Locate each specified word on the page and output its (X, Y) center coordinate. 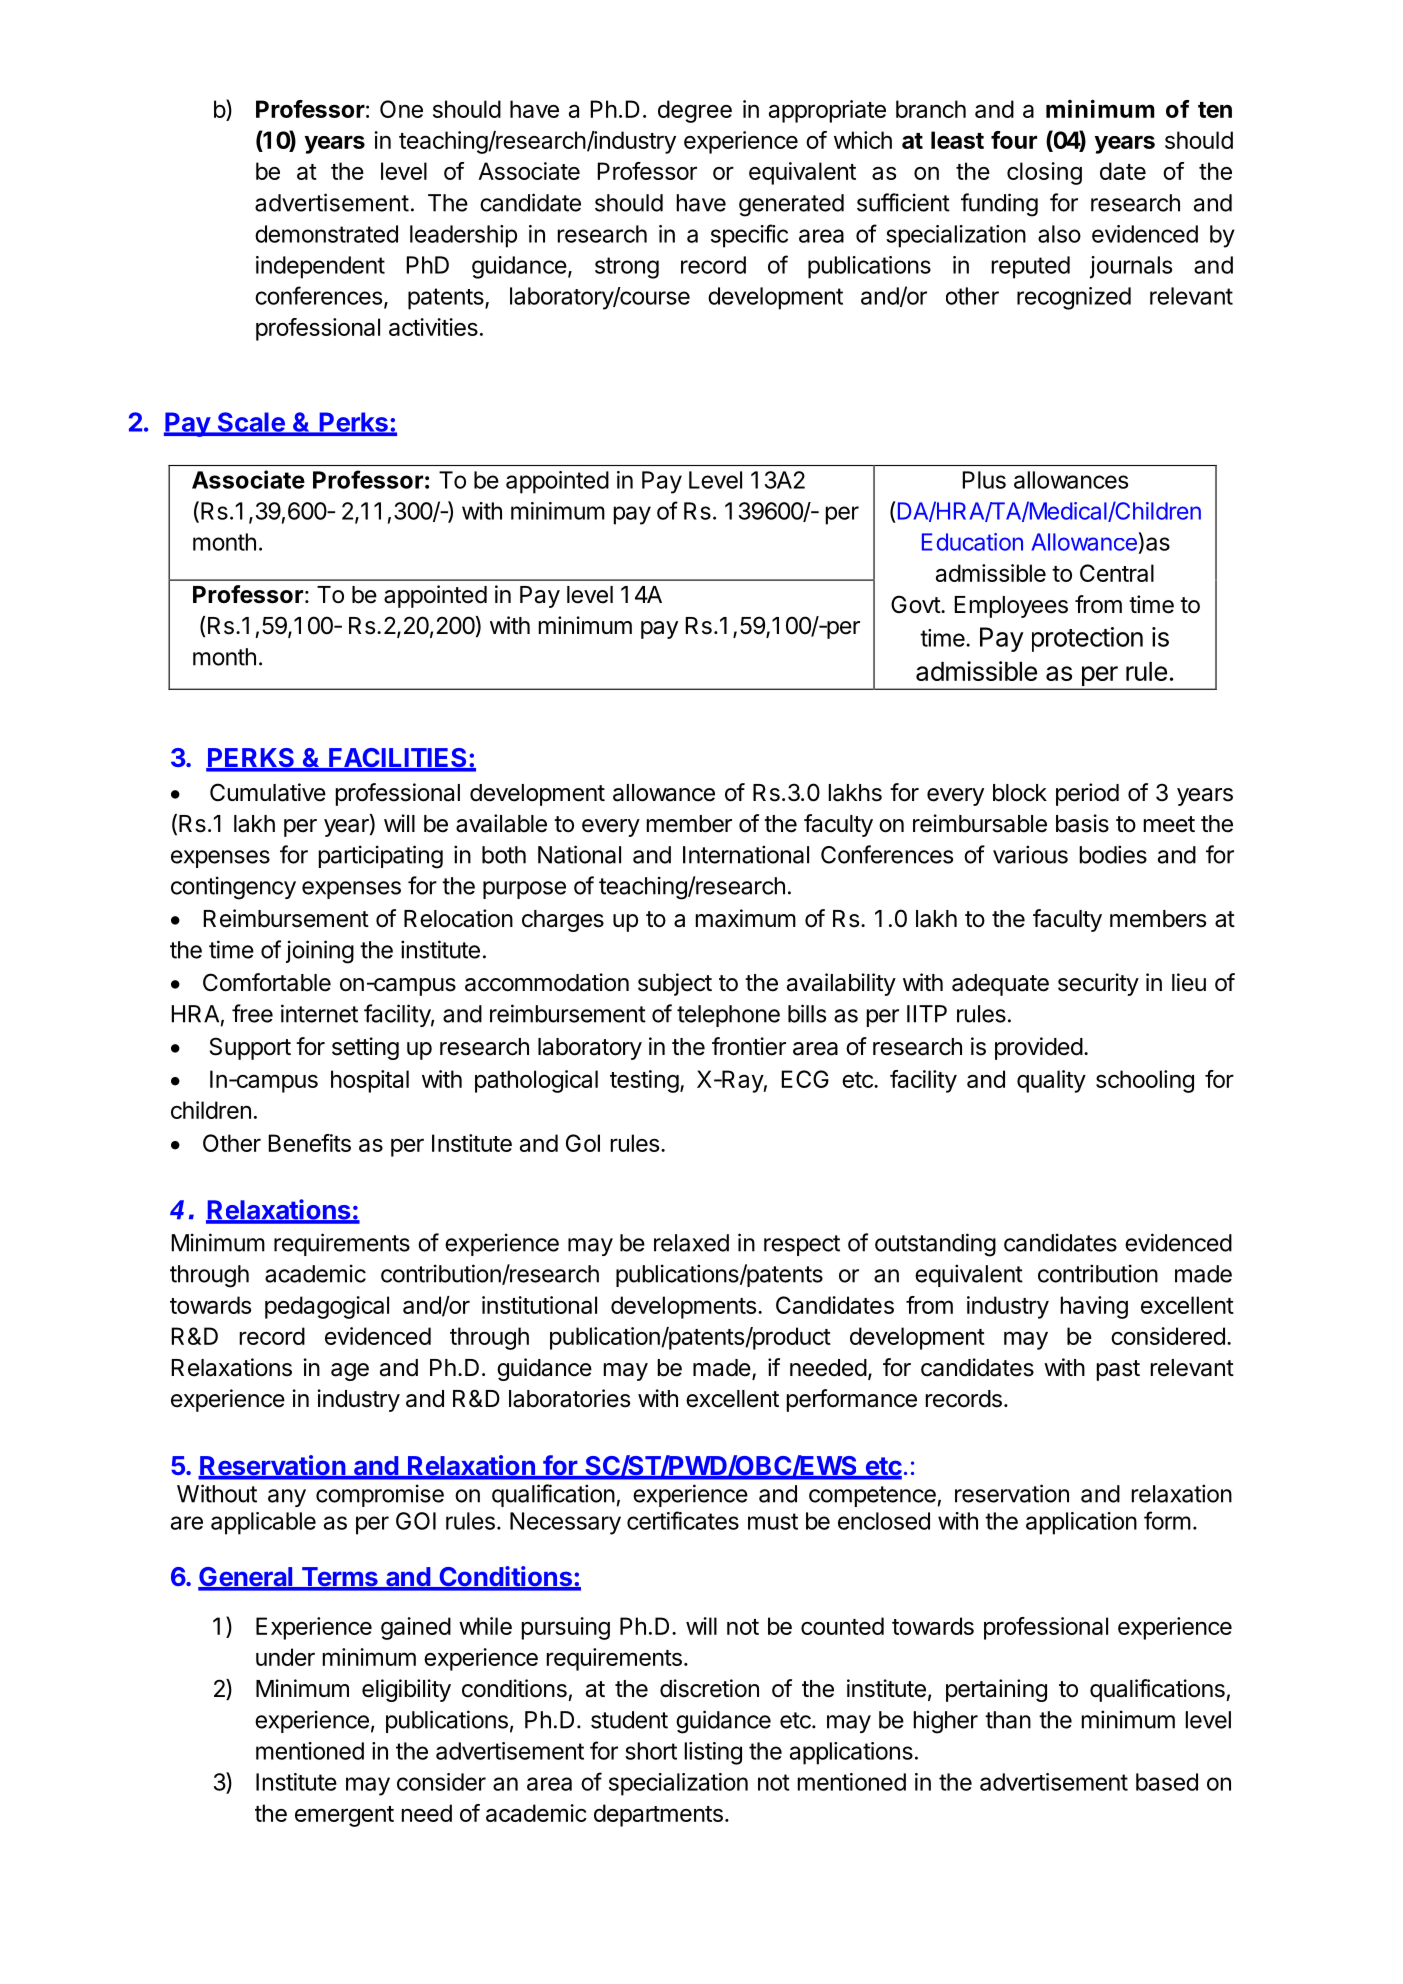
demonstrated (326, 234)
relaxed (691, 1243)
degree (695, 111)
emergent (344, 1816)
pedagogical (327, 1307)
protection (1087, 639)
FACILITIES (398, 759)
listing (713, 1753)
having (1094, 1307)
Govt (916, 604)
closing (1044, 173)
